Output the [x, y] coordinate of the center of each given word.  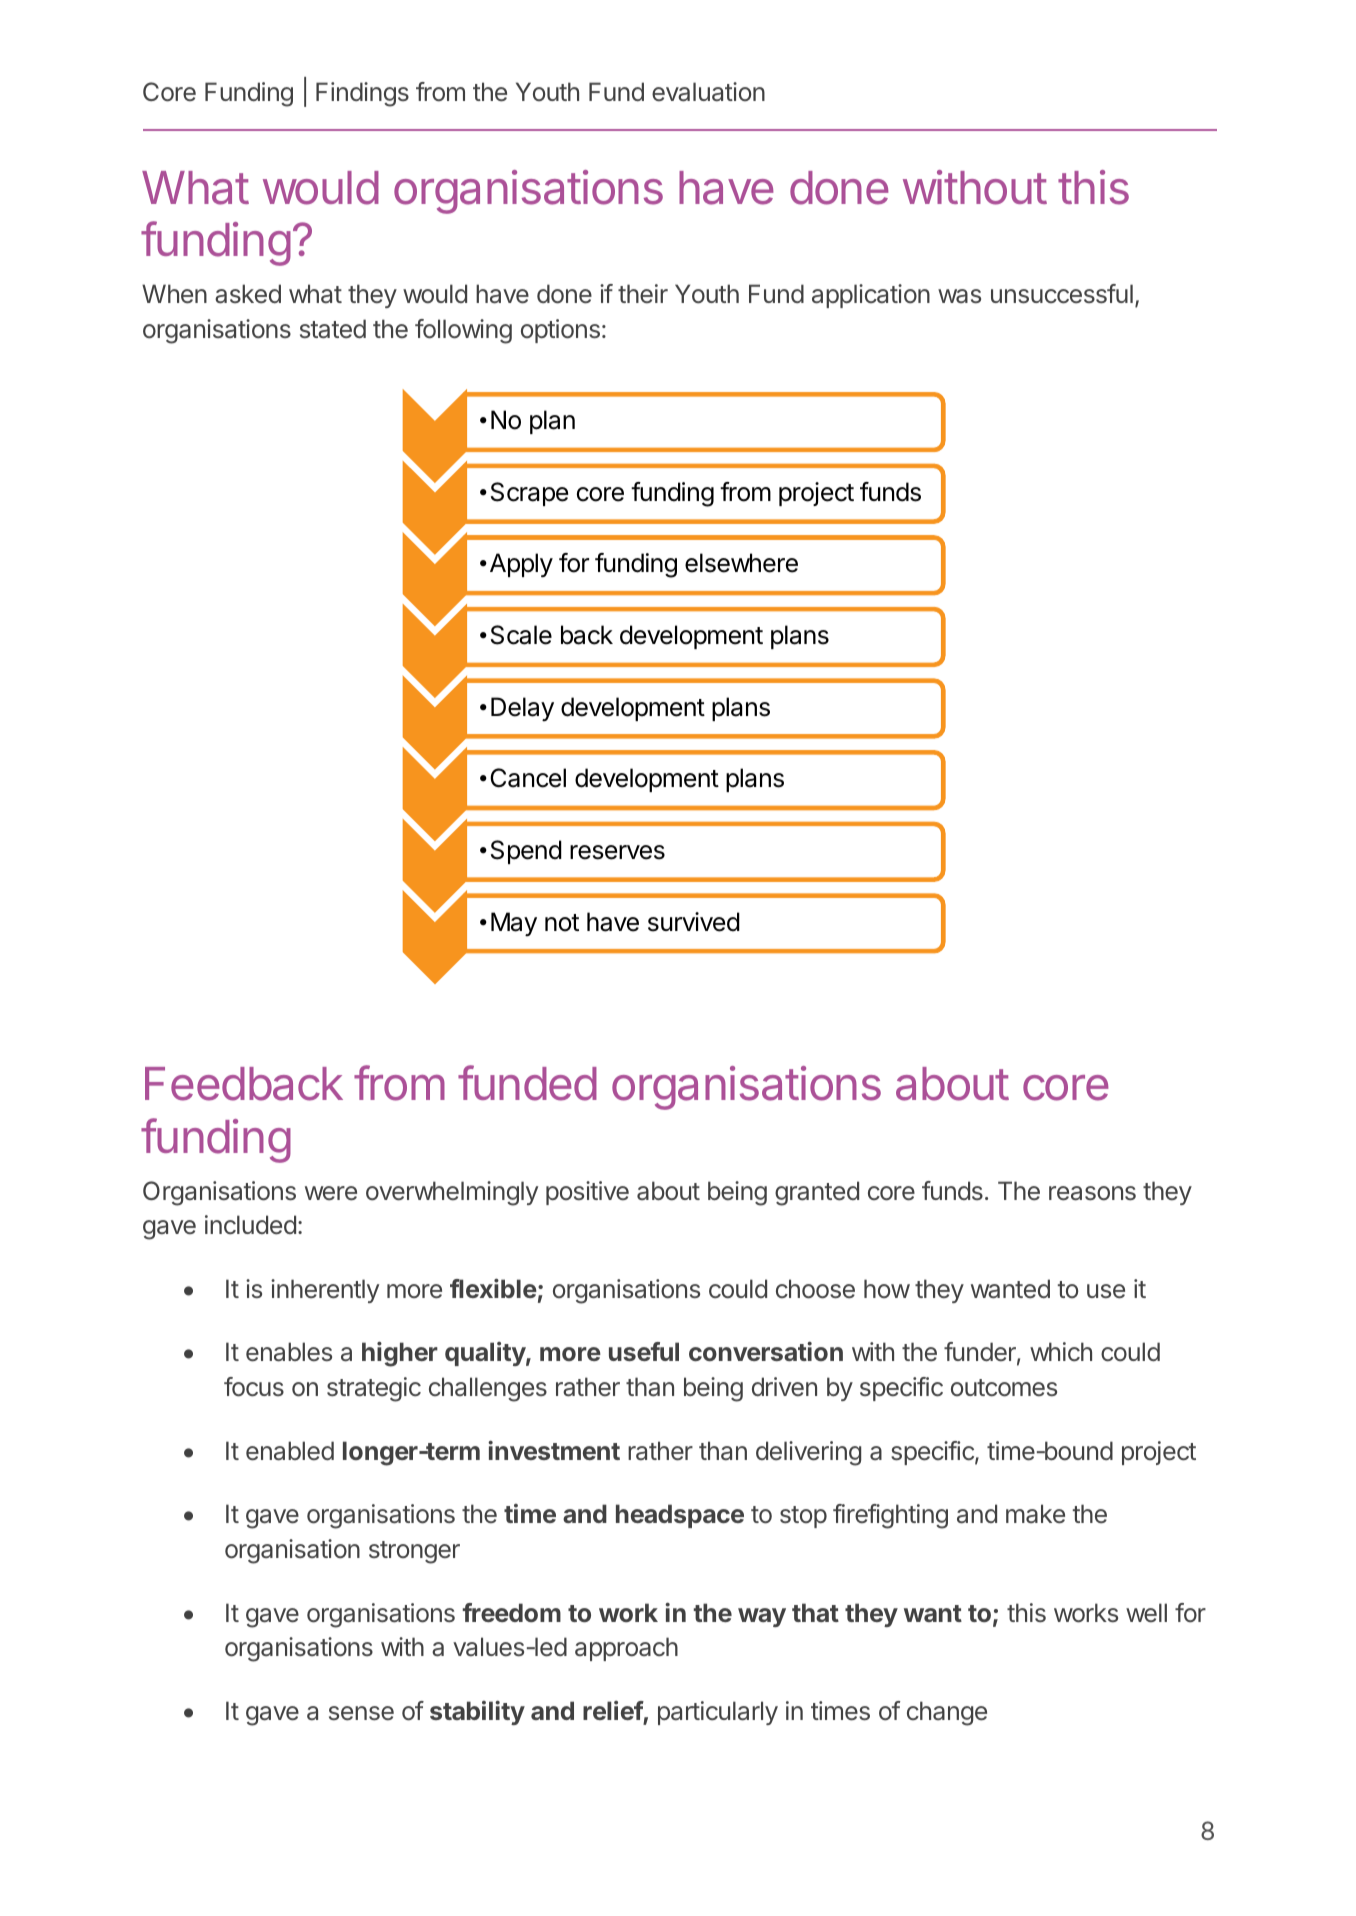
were [331, 1193]
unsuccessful [1062, 294]
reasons [1092, 1193]
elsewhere [741, 563]
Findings [362, 94]
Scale [521, 635]
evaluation [708, 92]
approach [626, 1649]
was [959, 296]
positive [587, 1193]
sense [361, 1713]
